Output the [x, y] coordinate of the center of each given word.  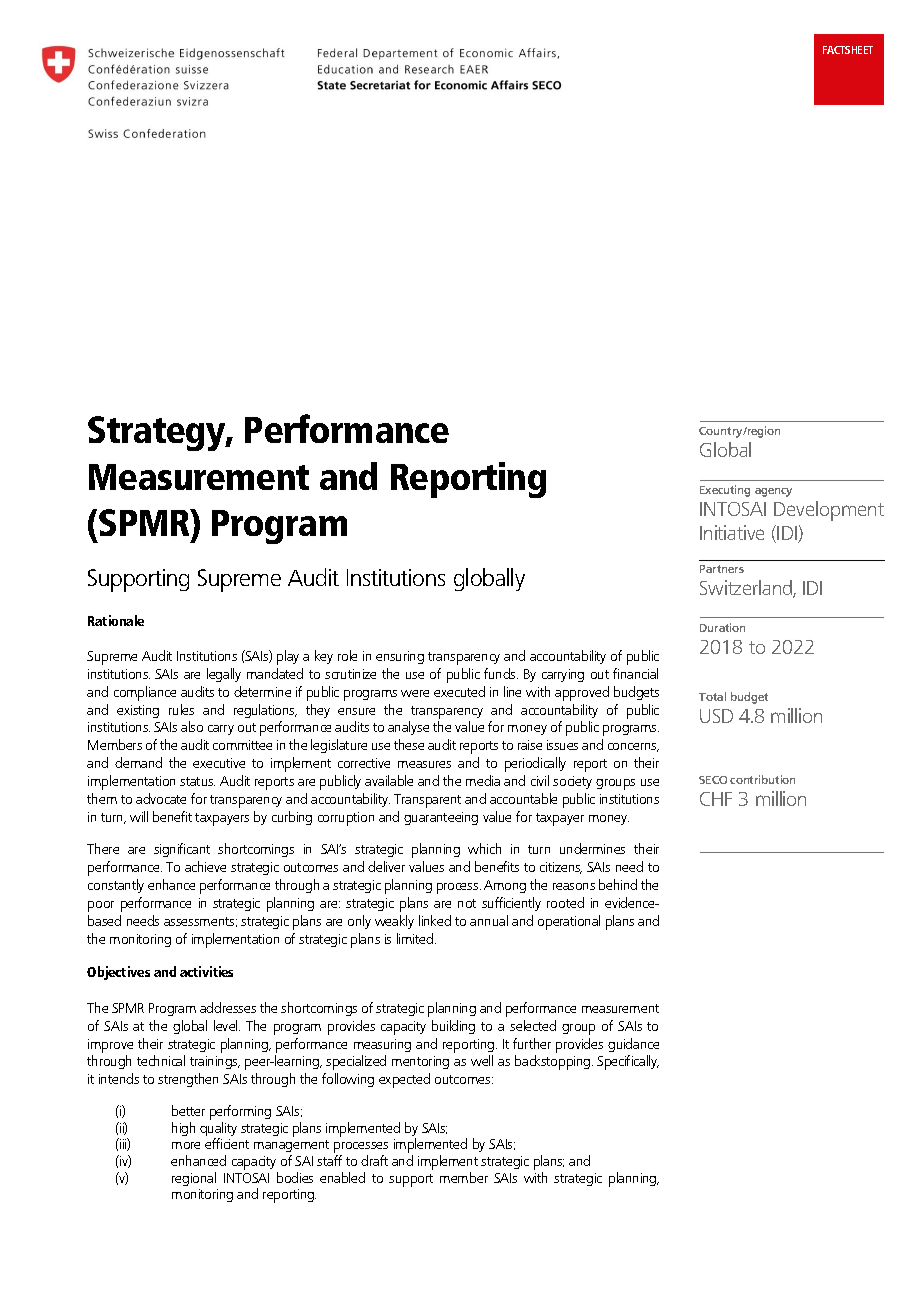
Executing [725, 491]
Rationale [116, 620]
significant [182, 850]
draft [374, 1160]
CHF [716, 799]
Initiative [732, 532]
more [186, 1145]
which [484, 848]
